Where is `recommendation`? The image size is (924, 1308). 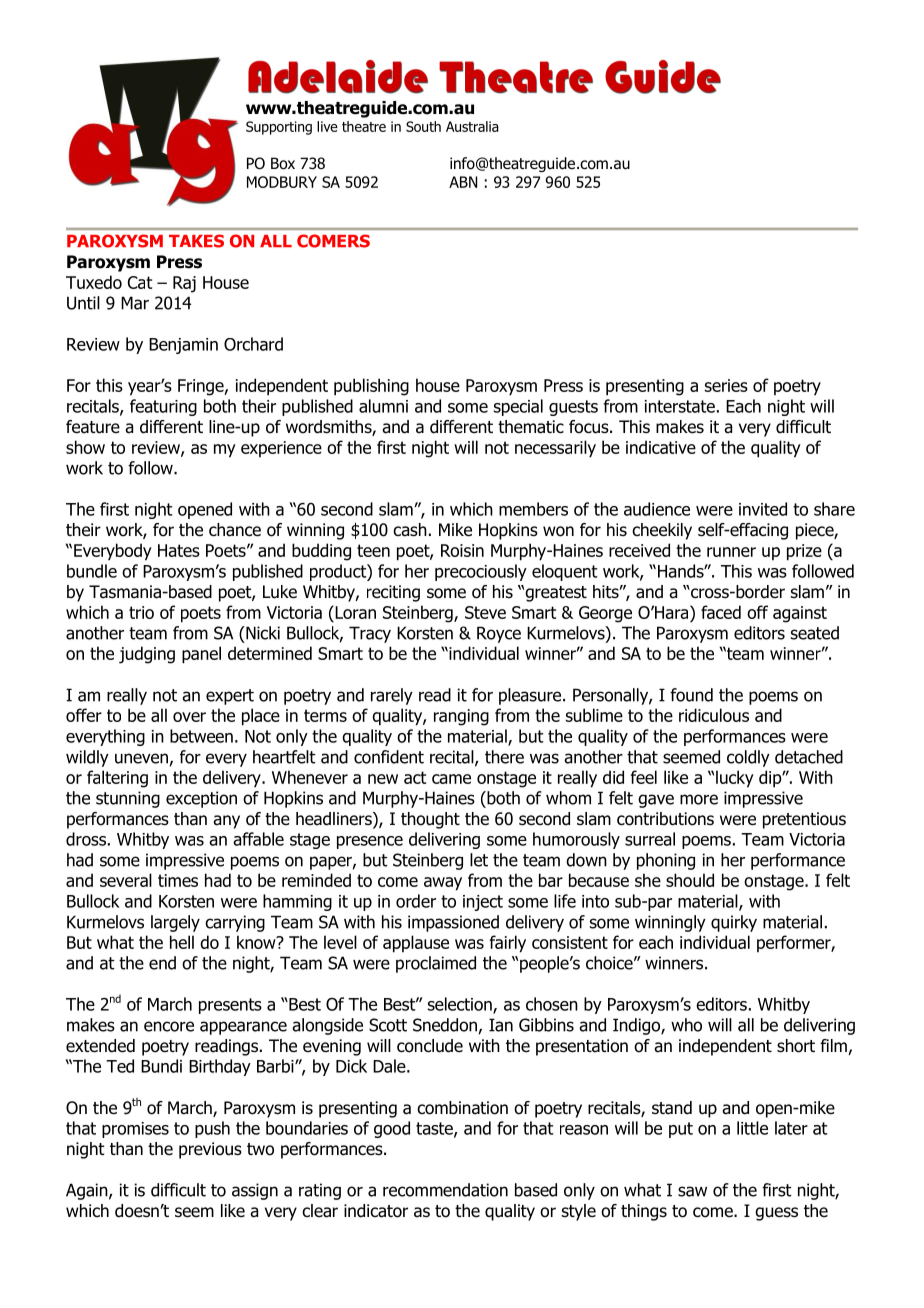 recommendation is located at coordinates (445, 1190).
